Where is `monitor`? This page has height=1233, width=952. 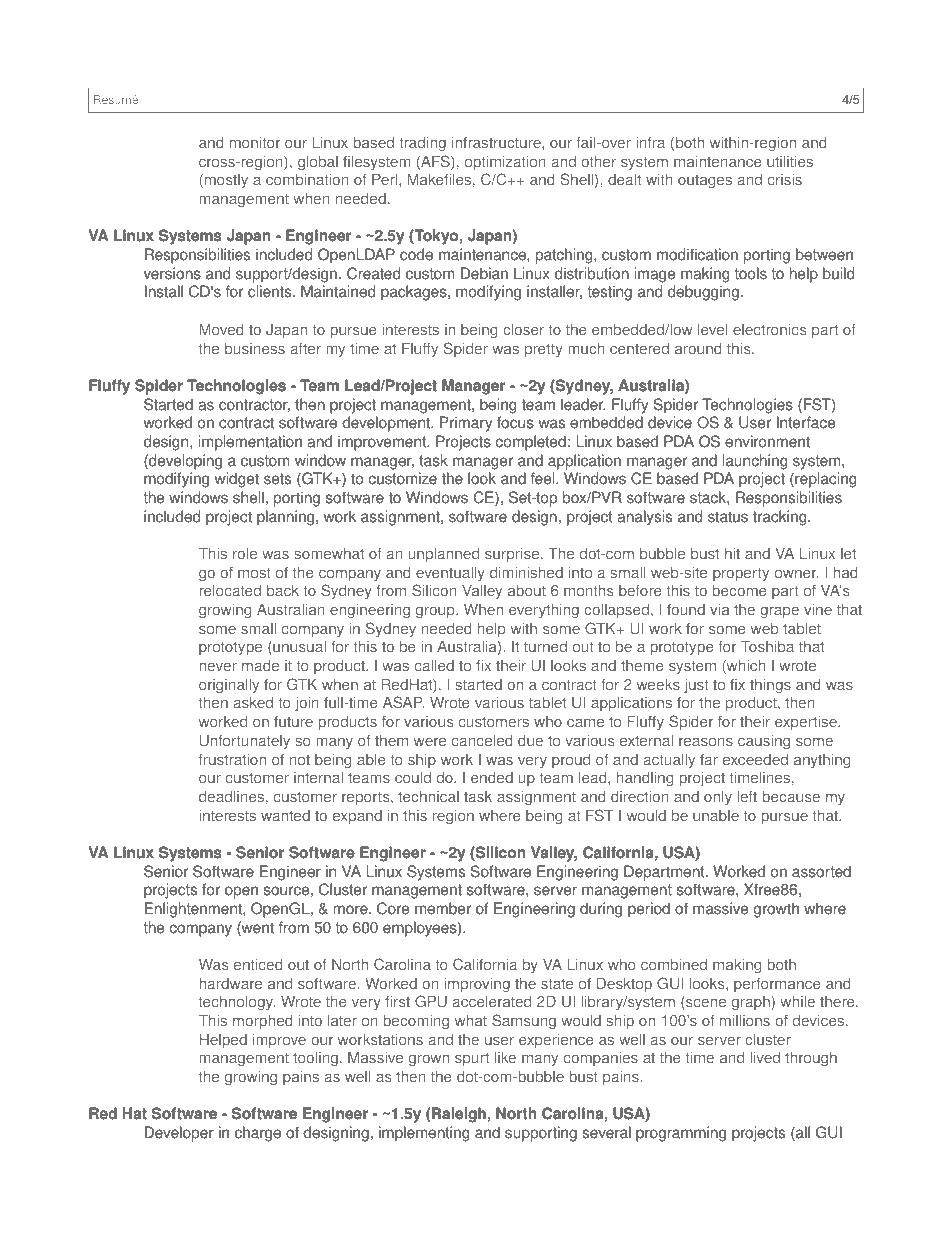
monitor is located at coordinates (255, 142).
